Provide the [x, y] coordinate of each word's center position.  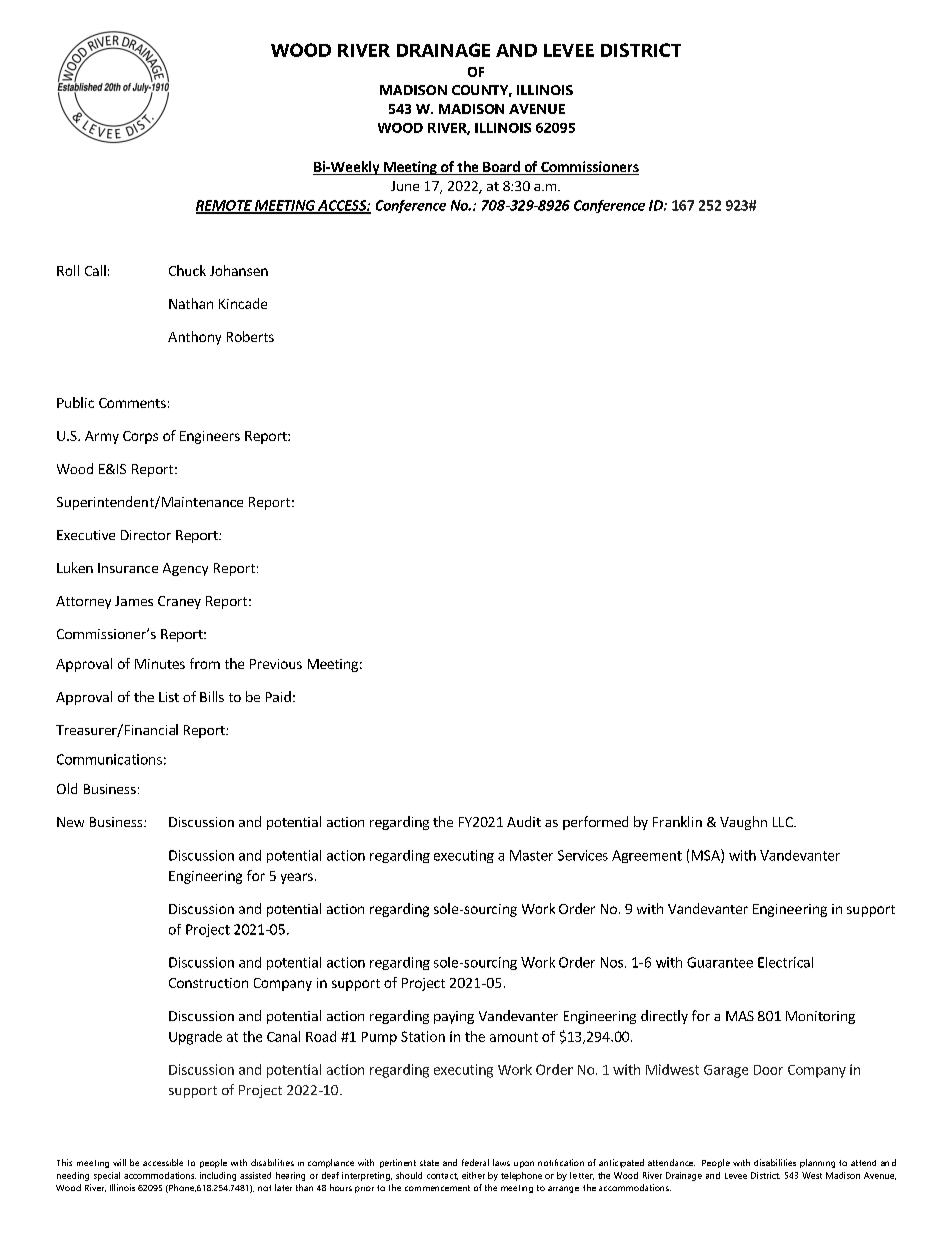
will [119, 1162]
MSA [707, 856]
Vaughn [743, 823]
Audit [524, 821]
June [405, 186]
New [70, 822]
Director [146, 535]
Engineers [210, 437]
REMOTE [225, 206]
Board [501, 168]
